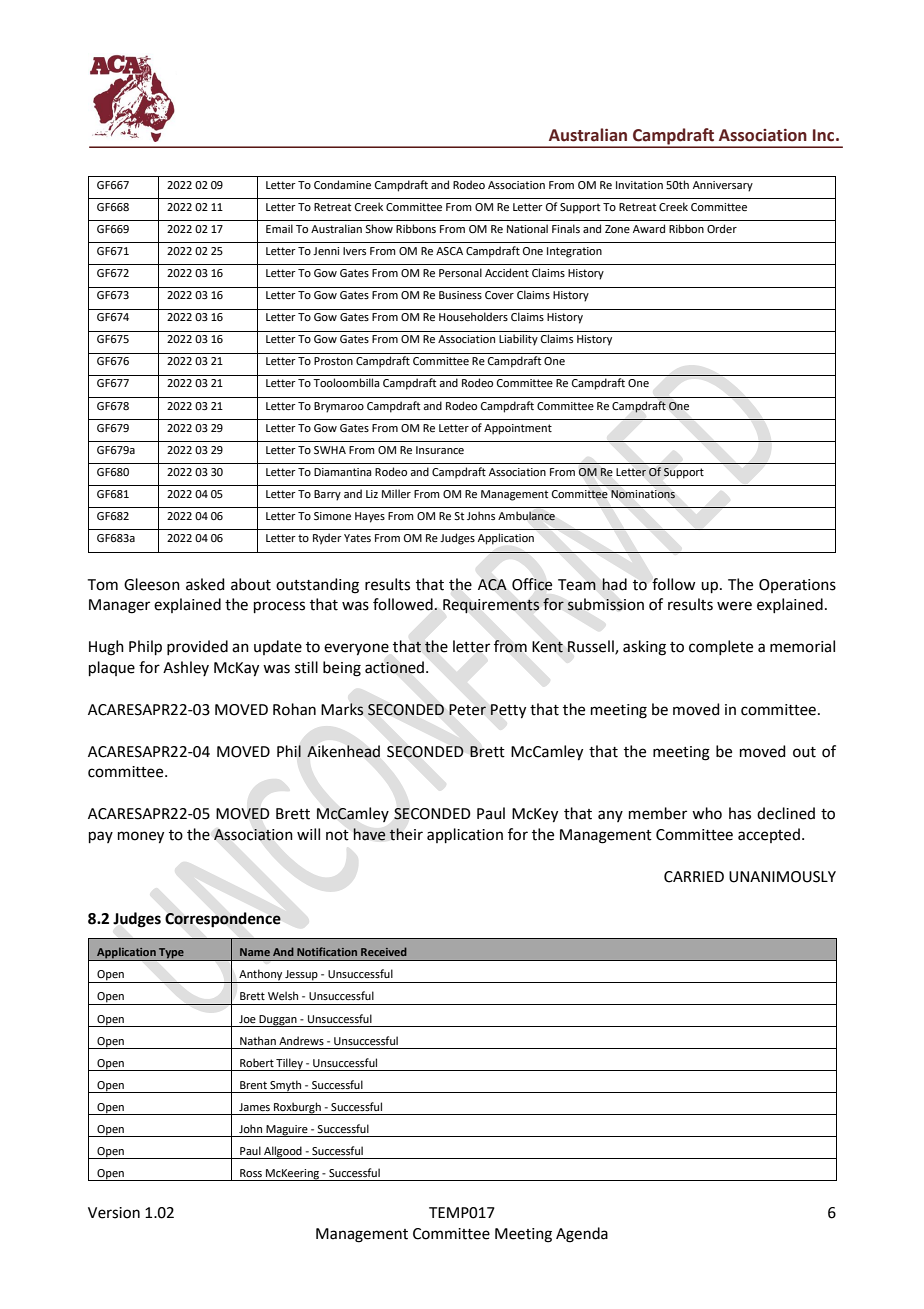 The image size is (924, 1309). What do you see at coordinates (379, 228) in the screenshot?
I see `Show` at bounding box center [379, 228].
